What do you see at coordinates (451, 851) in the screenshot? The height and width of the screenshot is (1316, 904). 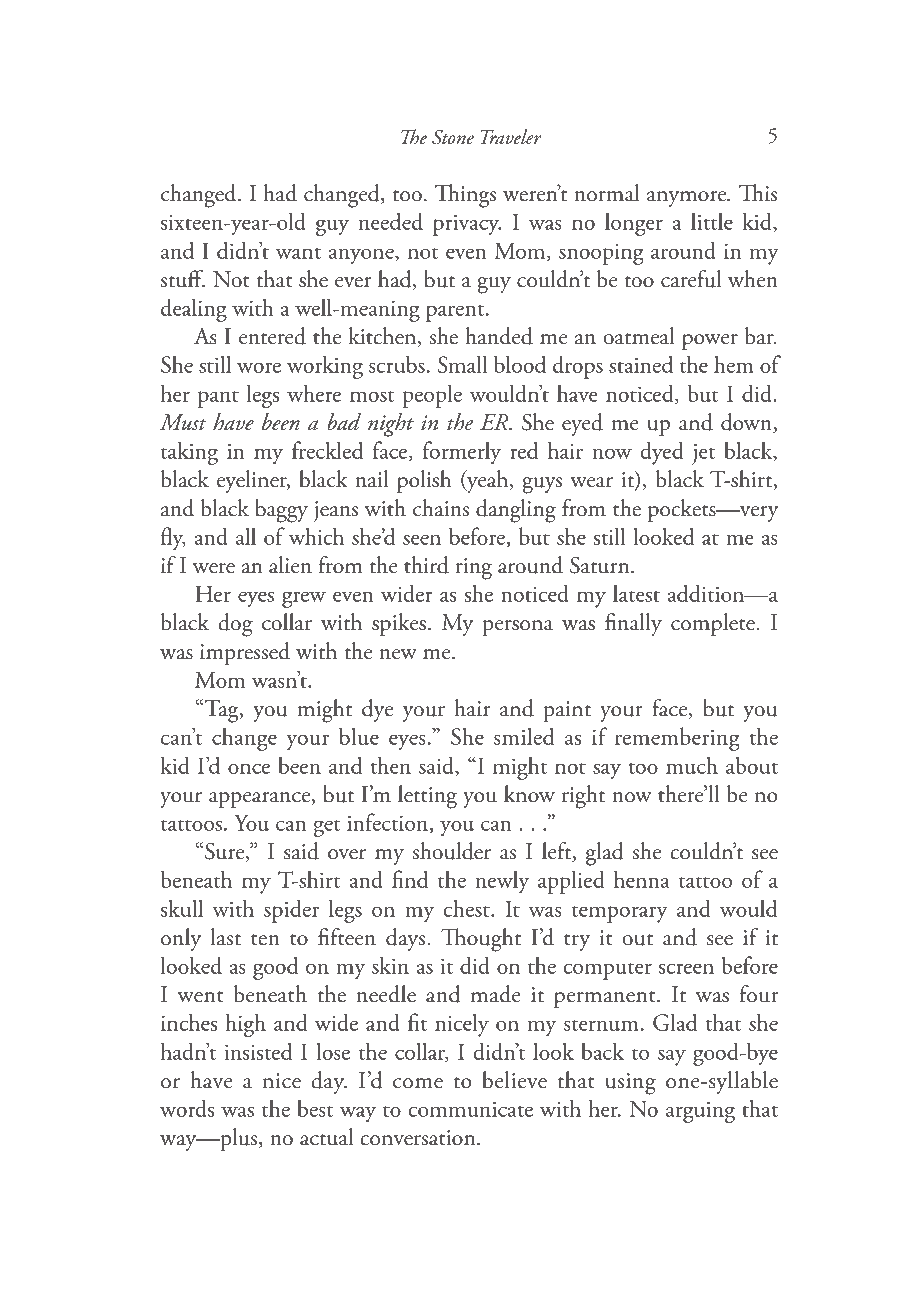 I see `shoulder` at bounding box center [451, 851].
